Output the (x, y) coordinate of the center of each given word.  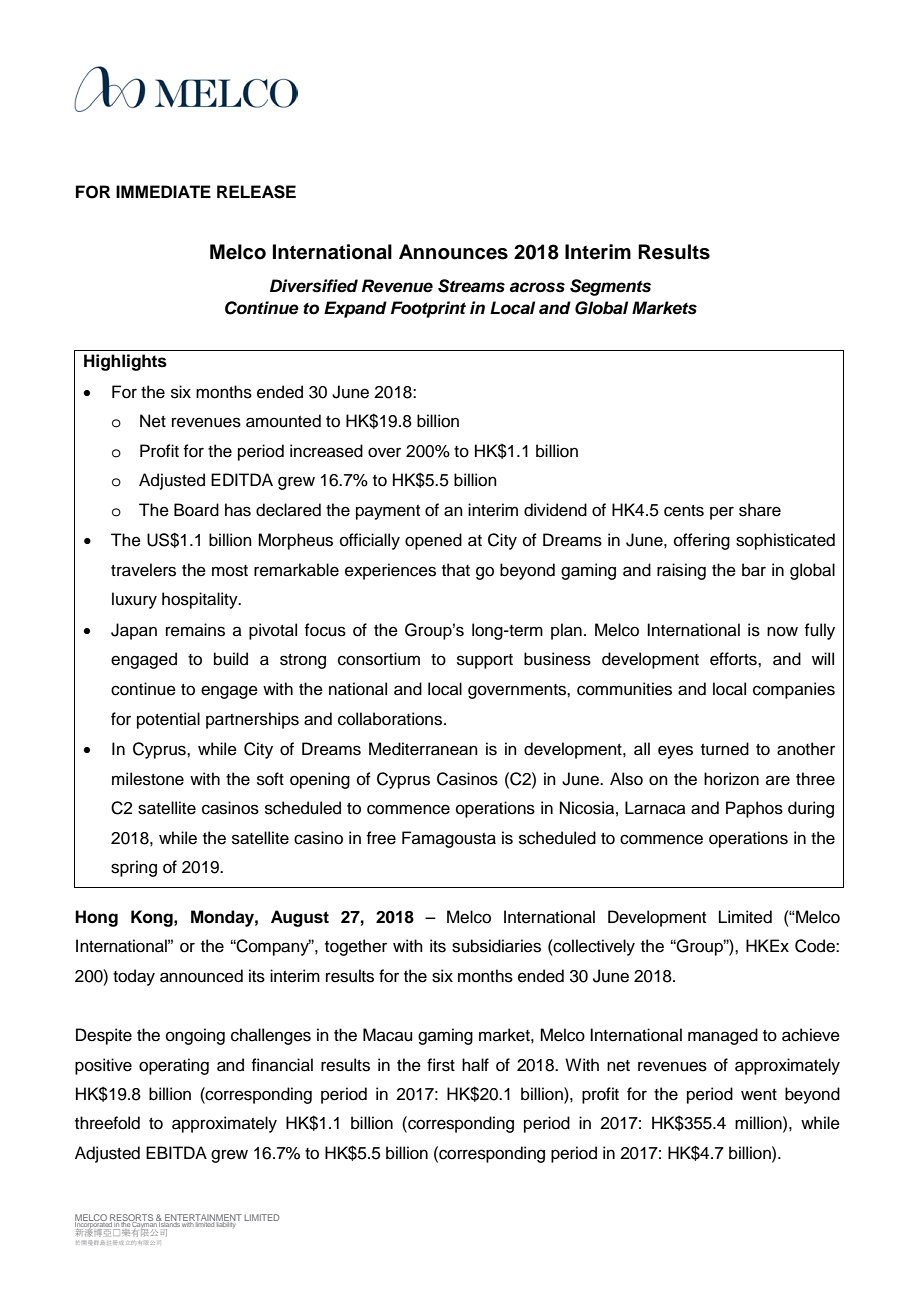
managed (723, 1036)
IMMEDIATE (163, 191)
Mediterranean (423, 749)
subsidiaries (496, 946)
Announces (453, 252)
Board (196, 510)
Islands (169, 1223)
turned (725, 749)
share (760, 510)
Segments (610, 287)
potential (168, 720)
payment (388, 512)
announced (201, 976)
